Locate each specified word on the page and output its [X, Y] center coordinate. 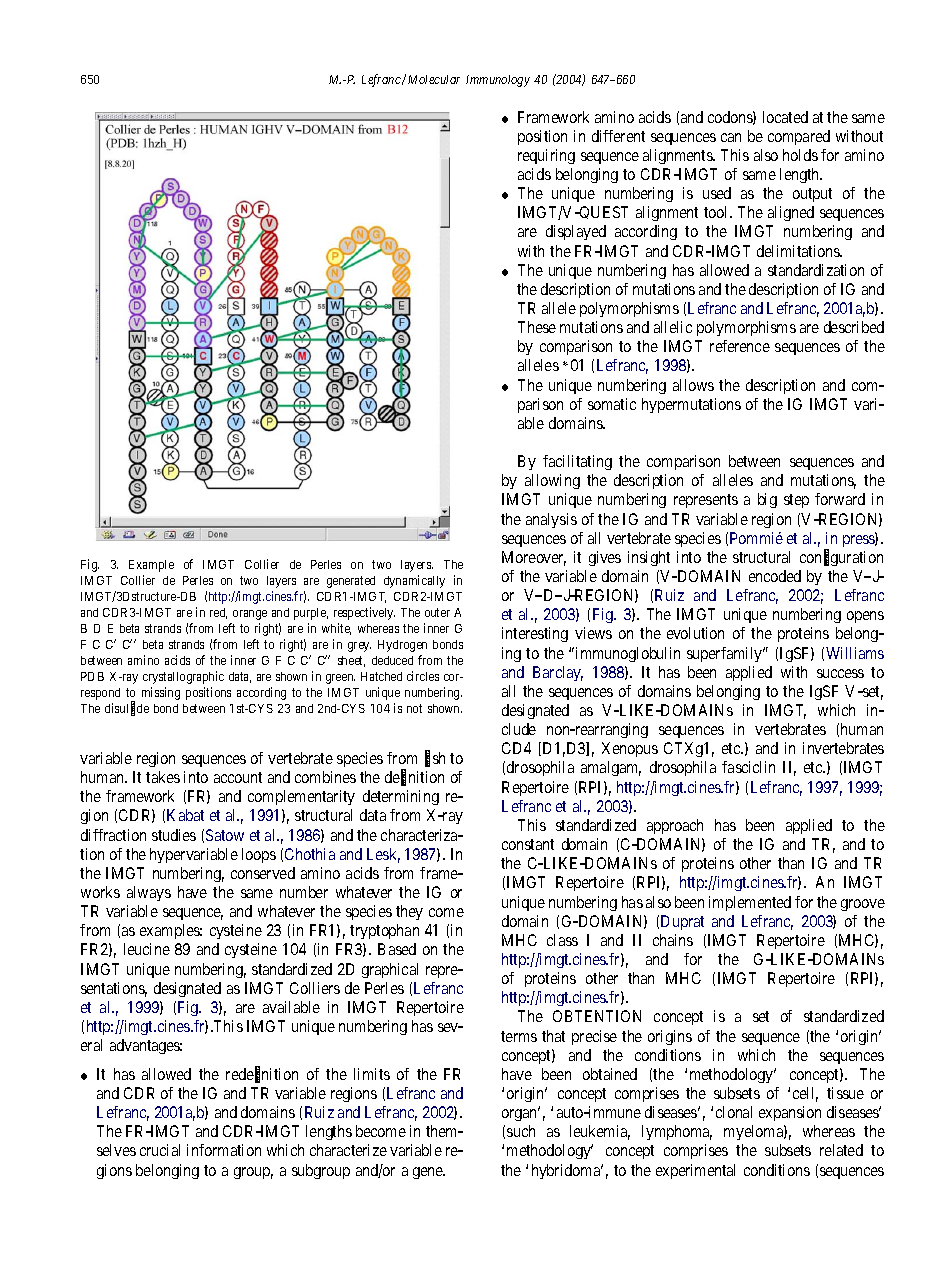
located [785, 117]
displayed [576, 232]
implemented [750, 903]
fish [435, 759]
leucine [147, 949]
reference [740, 346]
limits [372, 1074]
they [409, 912]
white [336, 629]
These [537, 327]
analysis [551, 520]
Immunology [498, 81]
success [840, 673]
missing [161, 693]
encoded [775, 576]
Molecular [434, 79]
